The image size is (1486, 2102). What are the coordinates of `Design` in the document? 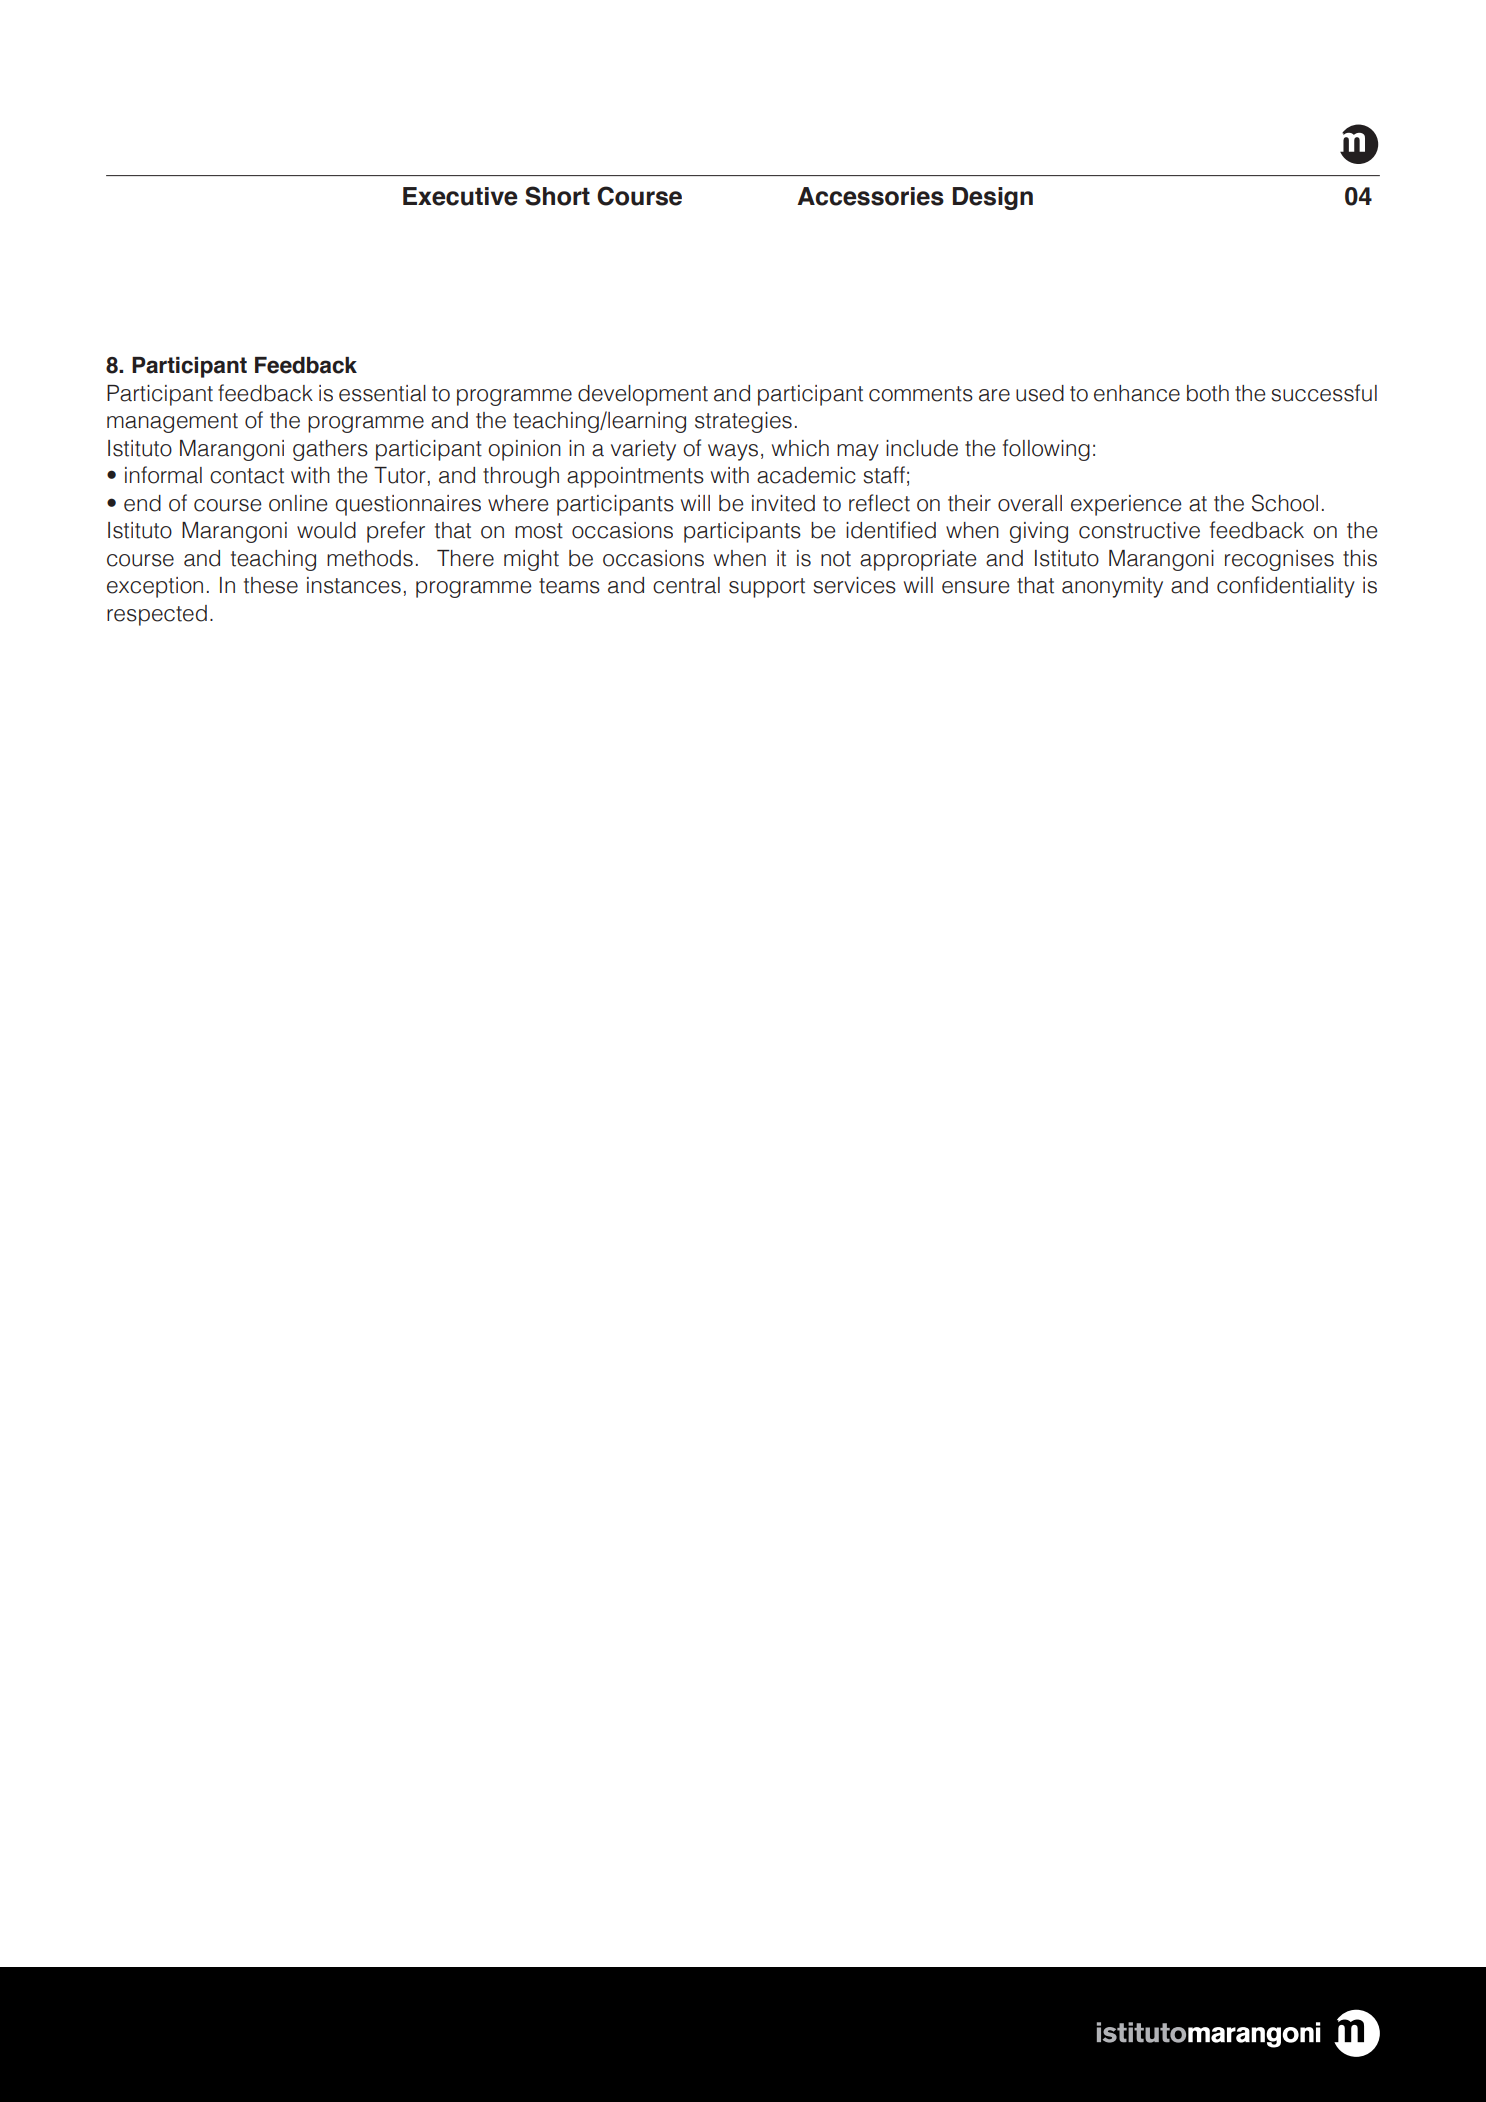 It's located at (993, 198).
